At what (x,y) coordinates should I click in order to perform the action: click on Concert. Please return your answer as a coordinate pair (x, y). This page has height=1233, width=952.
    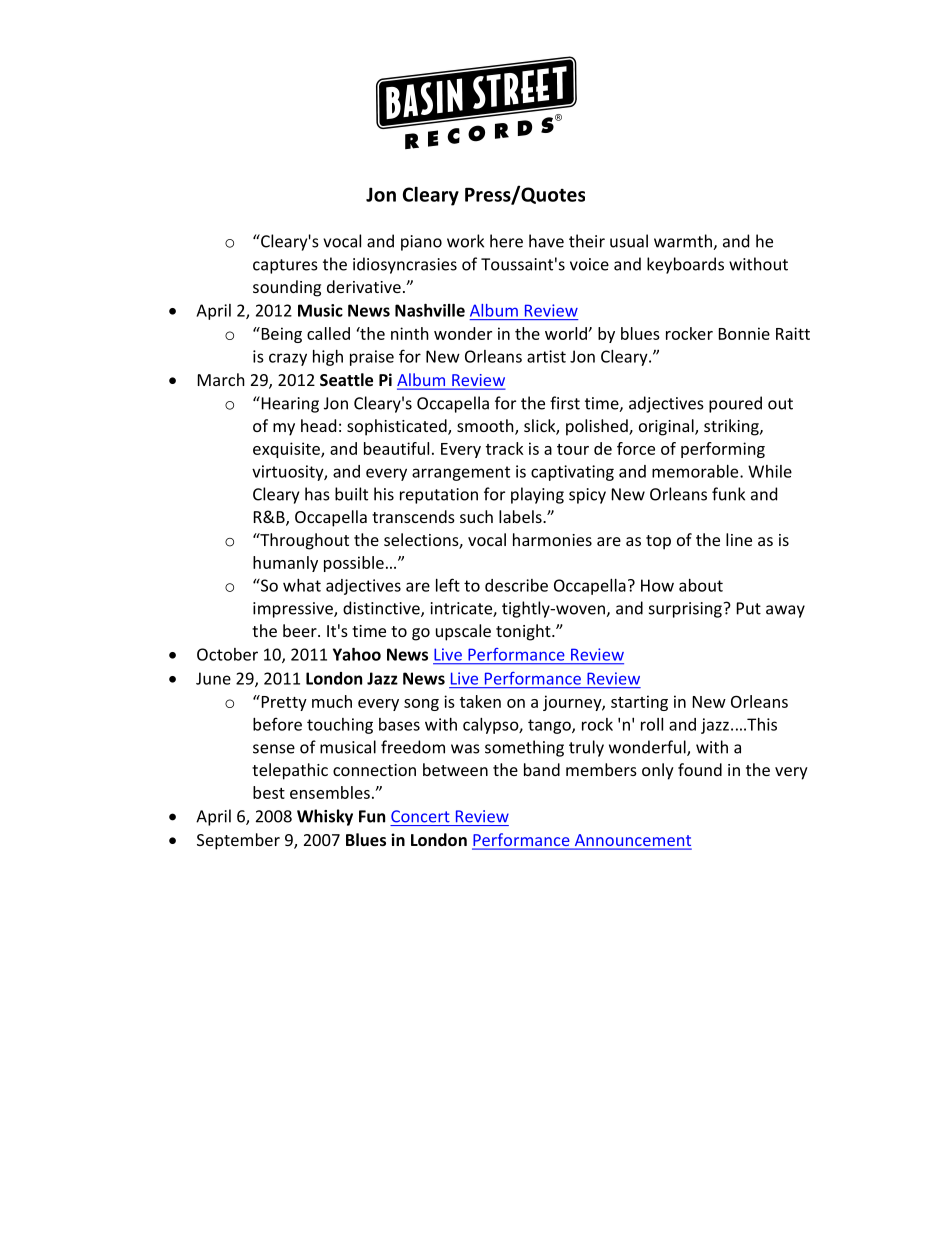
    Looking at the image, I should click on (420, 816).
